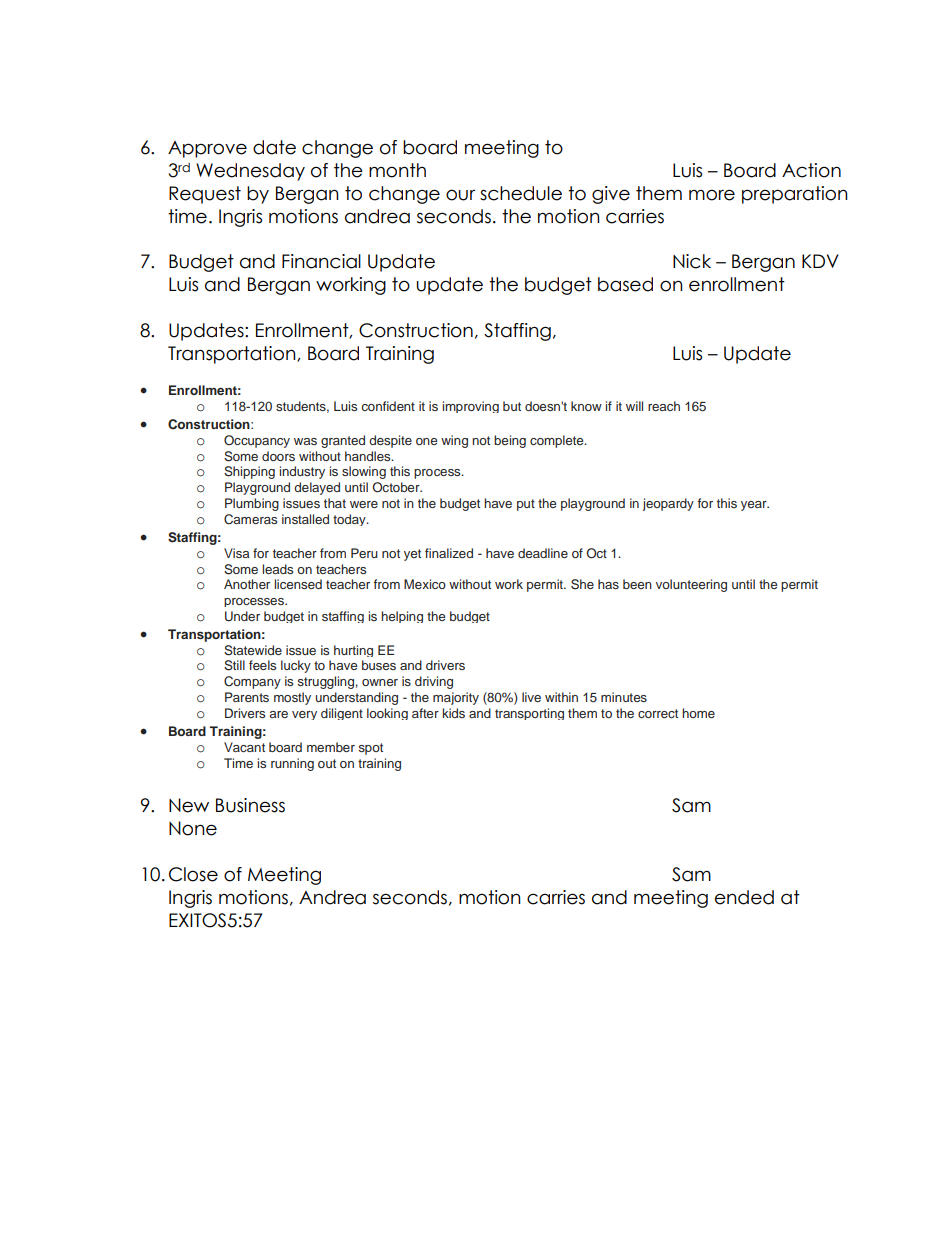  What do you see at coordinates (250, 519) in the page?
I see `Cameras` at bounding box center [250, 519].
